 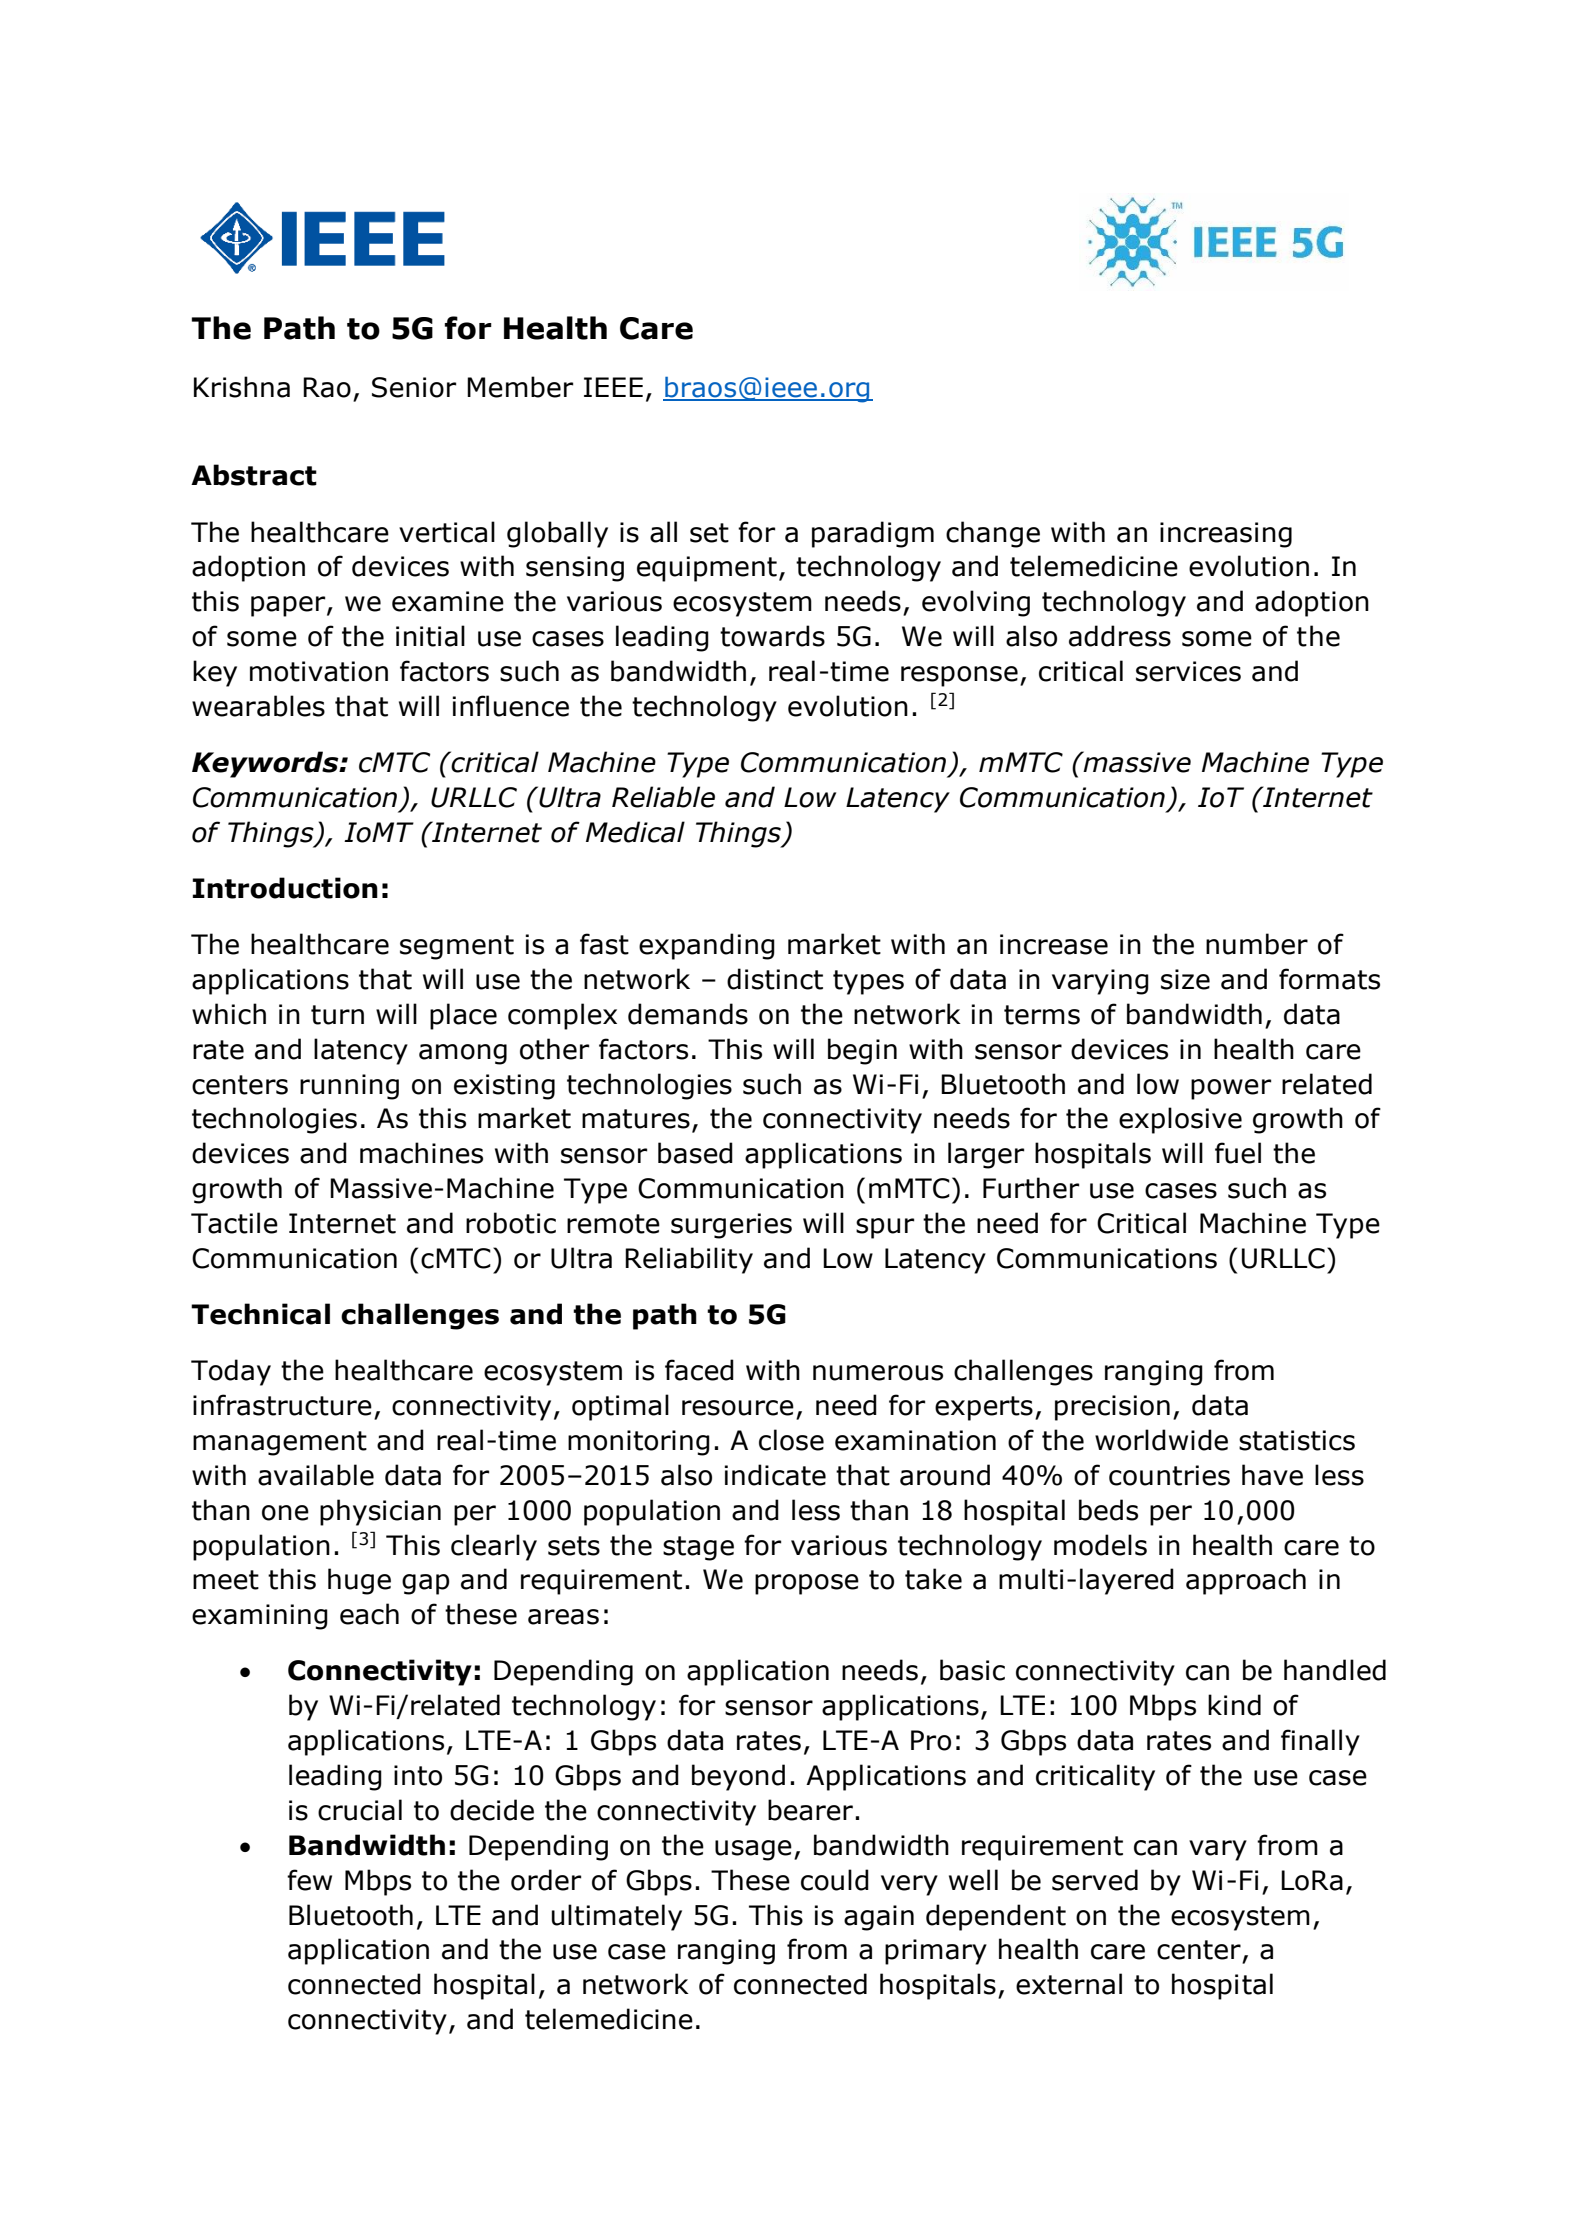 What do you see at coordinates (1257, 944) in the screenshot?
I see `number` at bounding box center [1257, 944].
